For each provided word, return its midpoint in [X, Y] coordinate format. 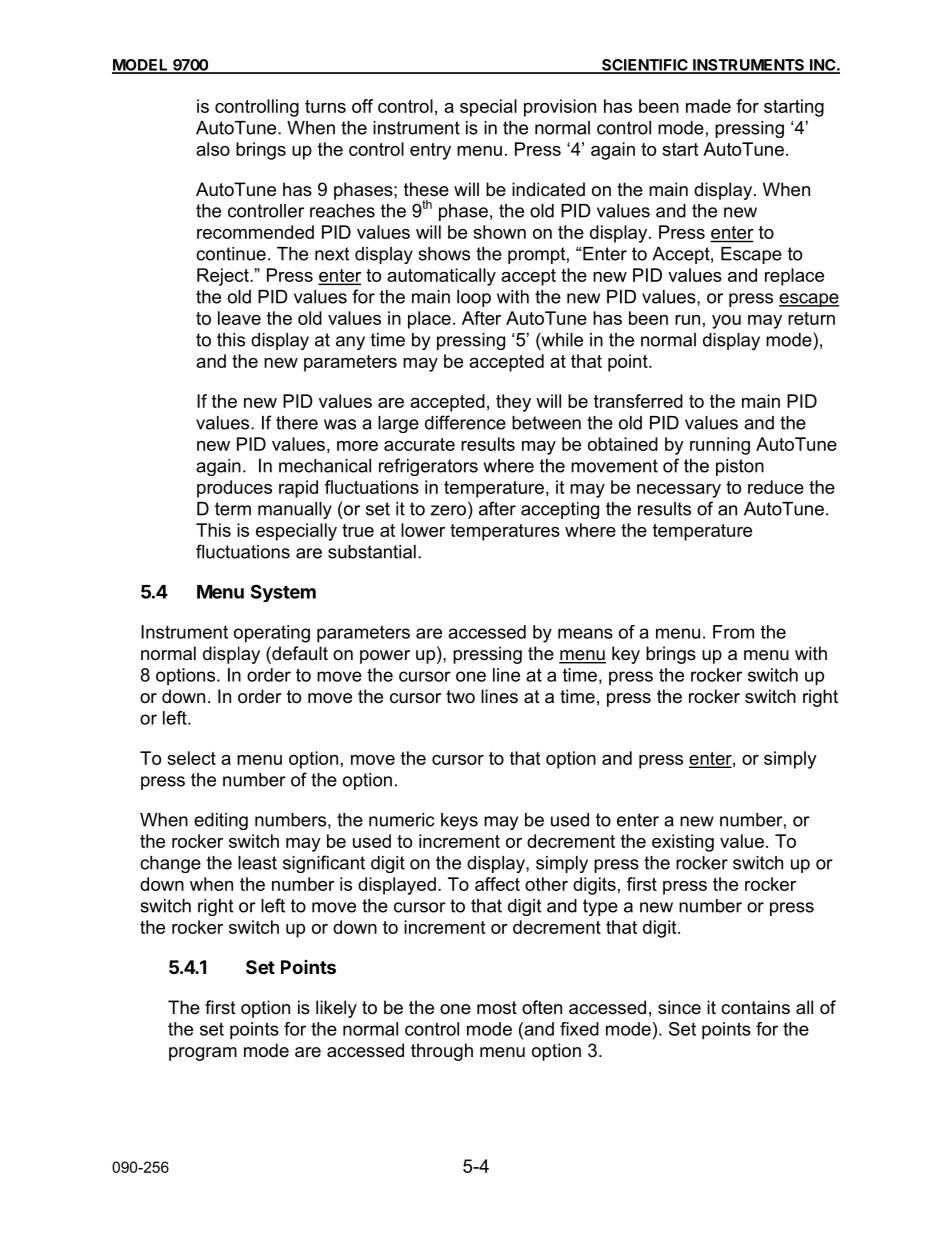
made [708, 106]
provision [560, 108]
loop [474, 298]
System [283, 593]
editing [221, 821]
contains [755, 1007]
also [213, 149]
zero [450, 511]
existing [683, 843]
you [726, 322]
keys [459, 821]
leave [239, 318]
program [203, 1054]
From [733, 632]
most [497, 1007]
